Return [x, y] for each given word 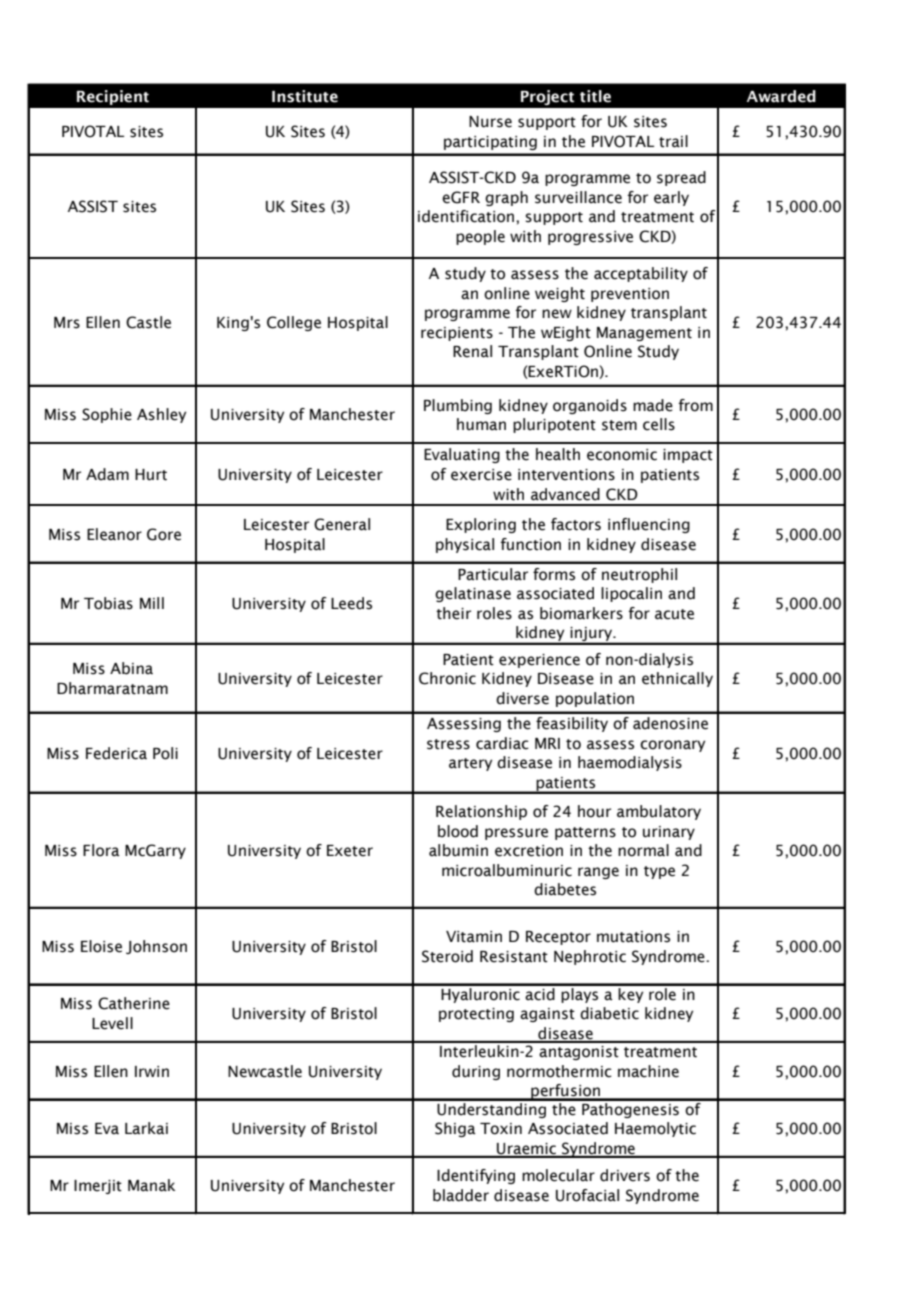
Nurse [490, 122]
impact [688, 456]
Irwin [152, 1071]
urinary [669, 833]
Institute [305, 96]
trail [673, 141]
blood [458, 831]
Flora [101, 850]
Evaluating [462, 455]
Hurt [151, 475]
